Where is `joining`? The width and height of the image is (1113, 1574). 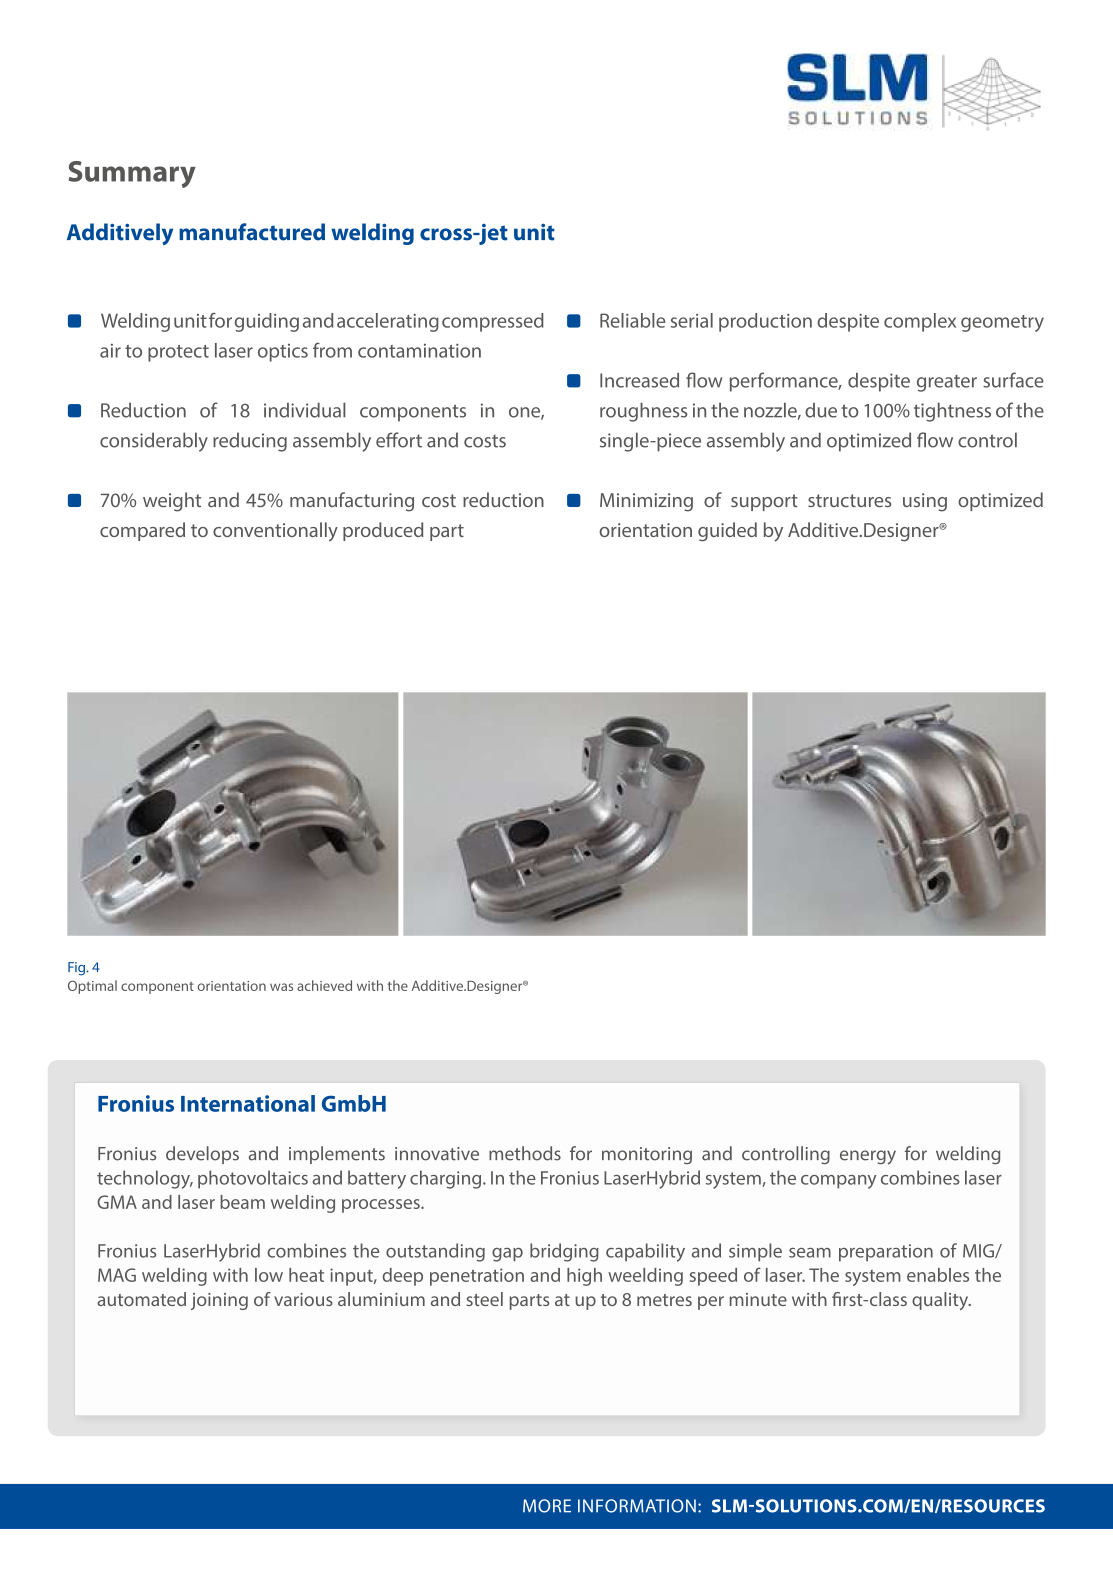 joining is located at coordinates (219, 1301).
